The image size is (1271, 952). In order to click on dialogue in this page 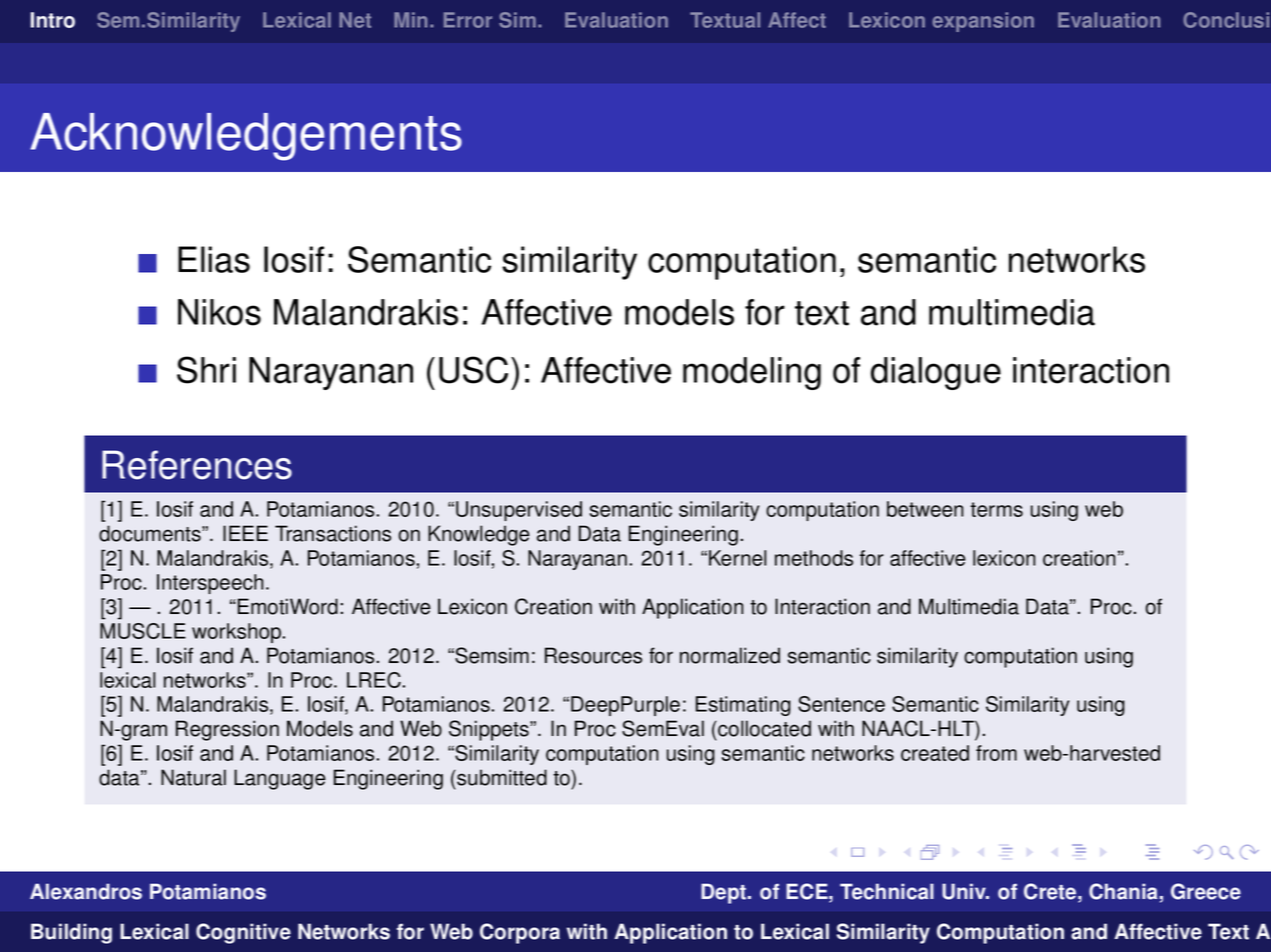, I will do `click(936, 373)`.
